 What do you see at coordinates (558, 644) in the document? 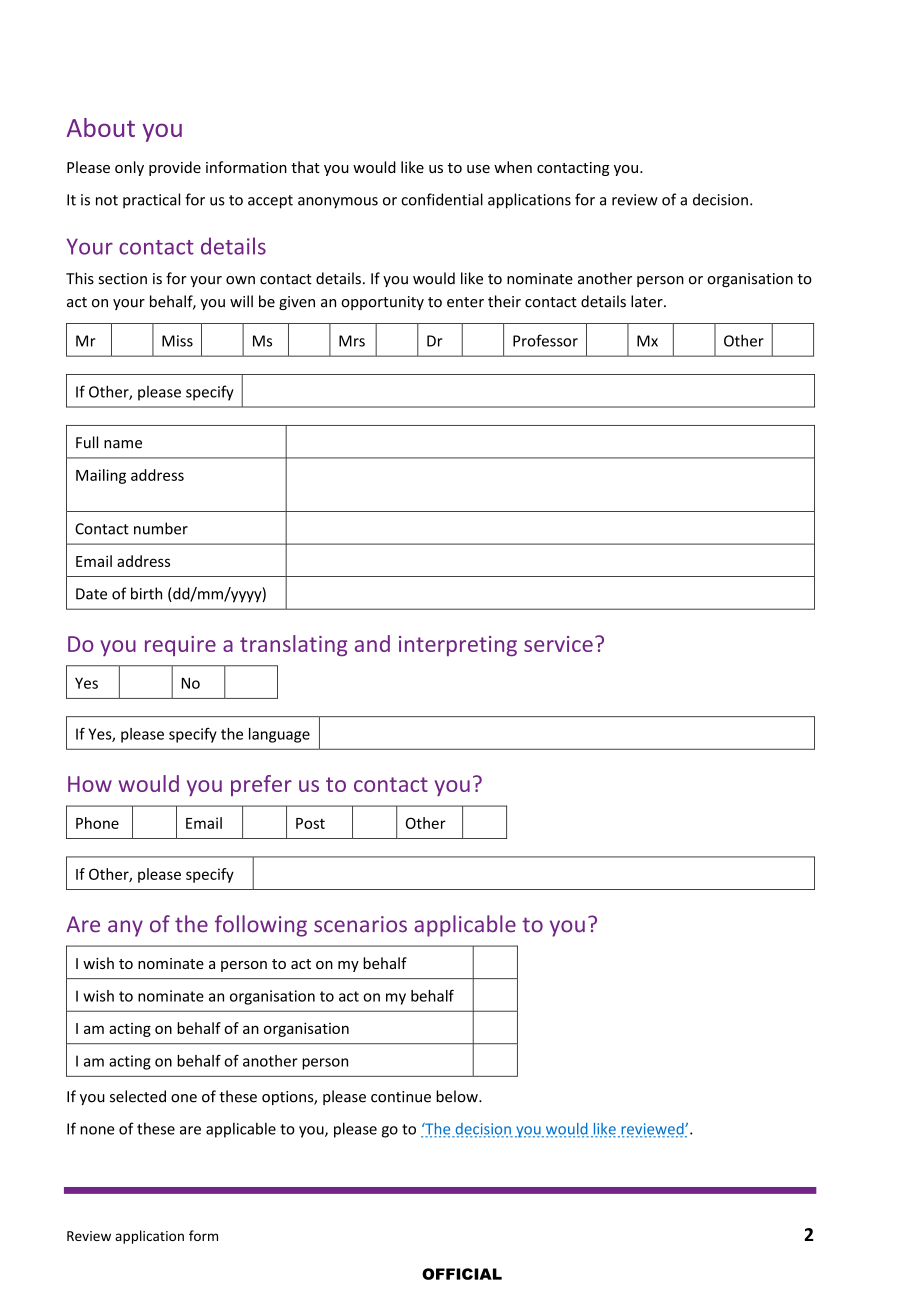
I see `service` at bounding box center [558, 644].
